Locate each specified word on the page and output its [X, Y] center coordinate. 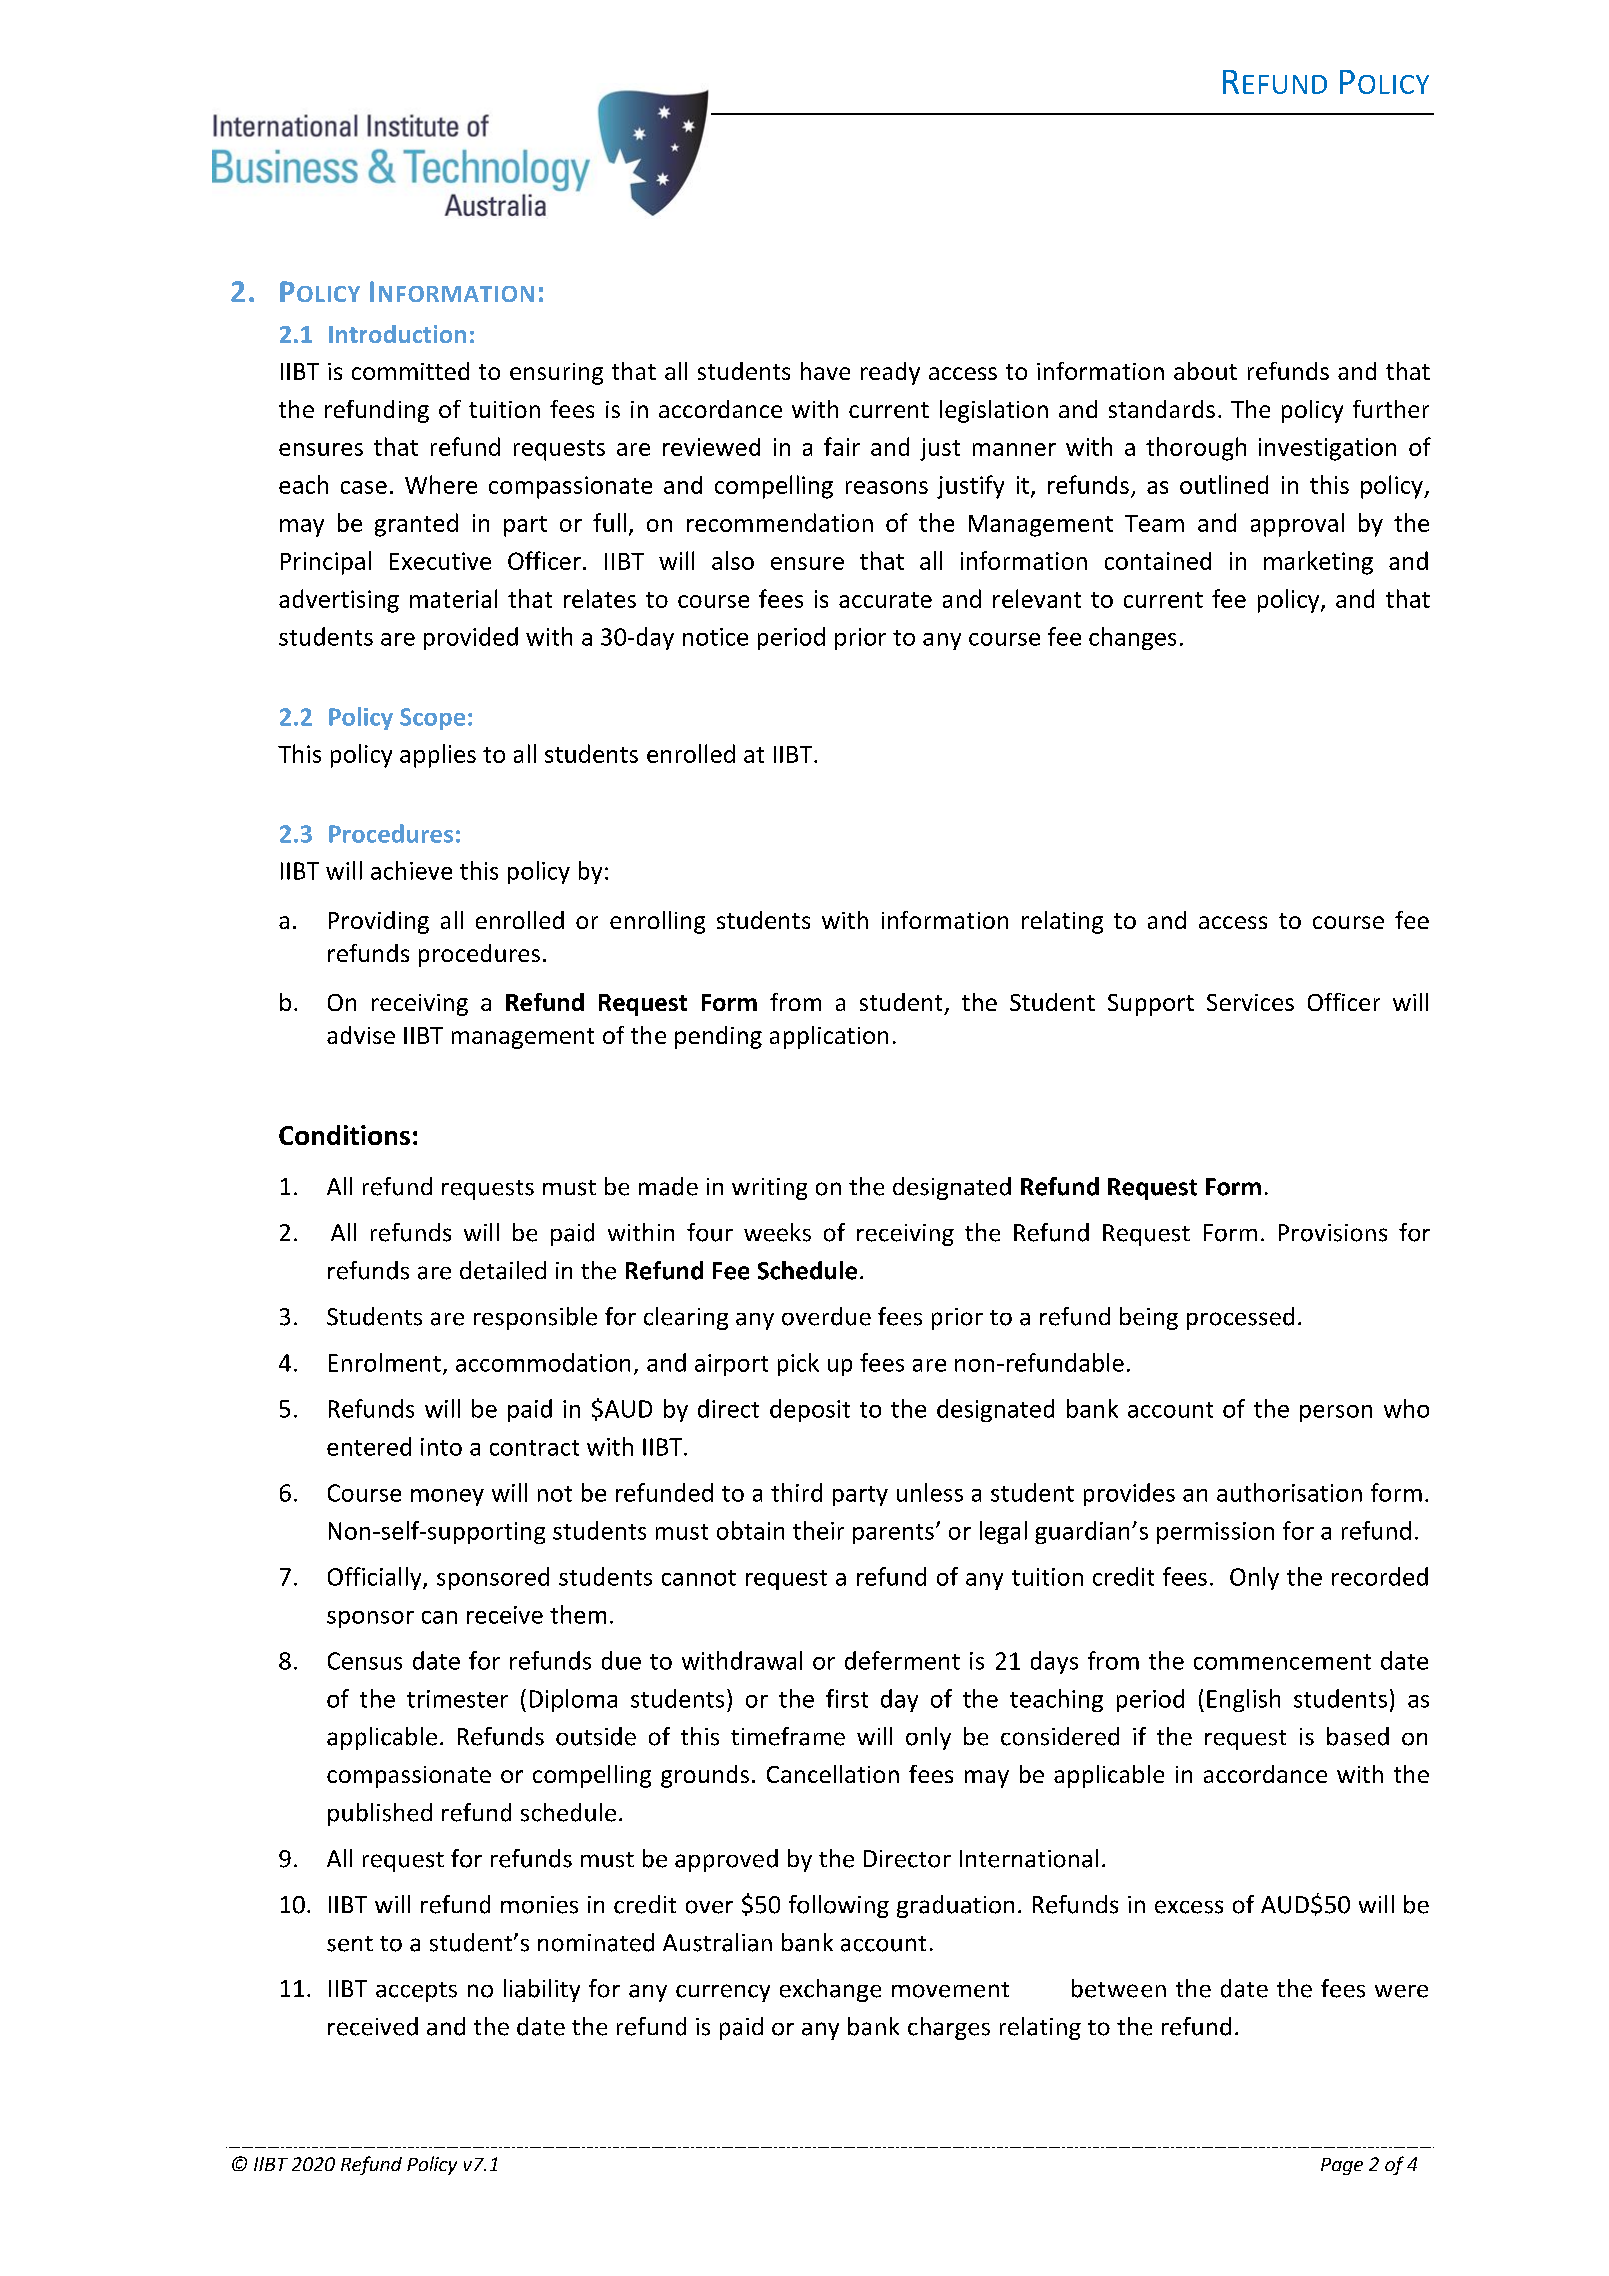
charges [949, 2028]
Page [1342, 2166]
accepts [416, 1992]
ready [890, 373]
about [1205, 371]
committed [410, 371]
